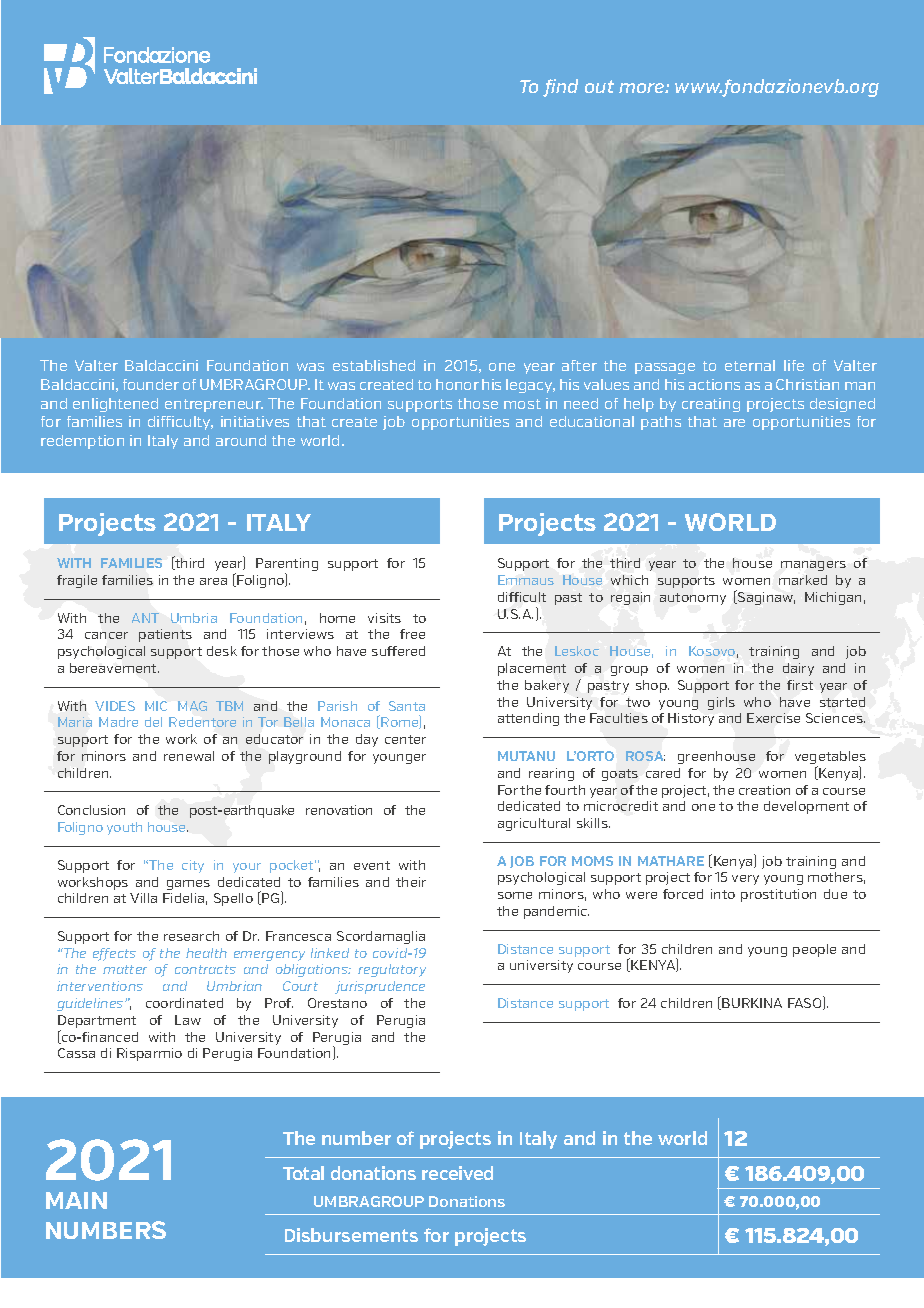 This document has width=924, height=1308. Describe the element at coordinates (752, 1003) in the document. I see `BURKINA` at that location.
